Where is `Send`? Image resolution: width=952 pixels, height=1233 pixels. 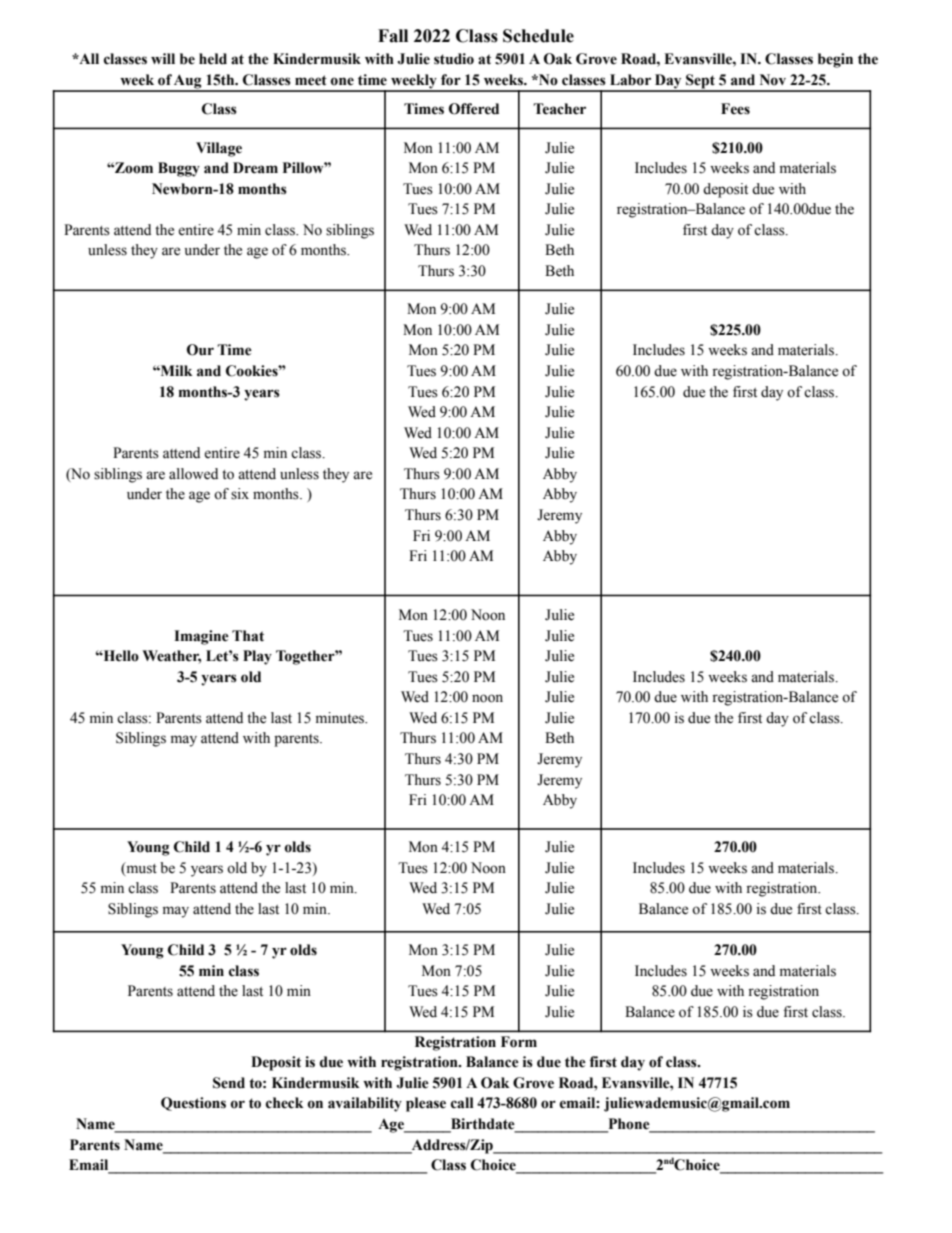 Send is located at coordinates (229, 1083).
